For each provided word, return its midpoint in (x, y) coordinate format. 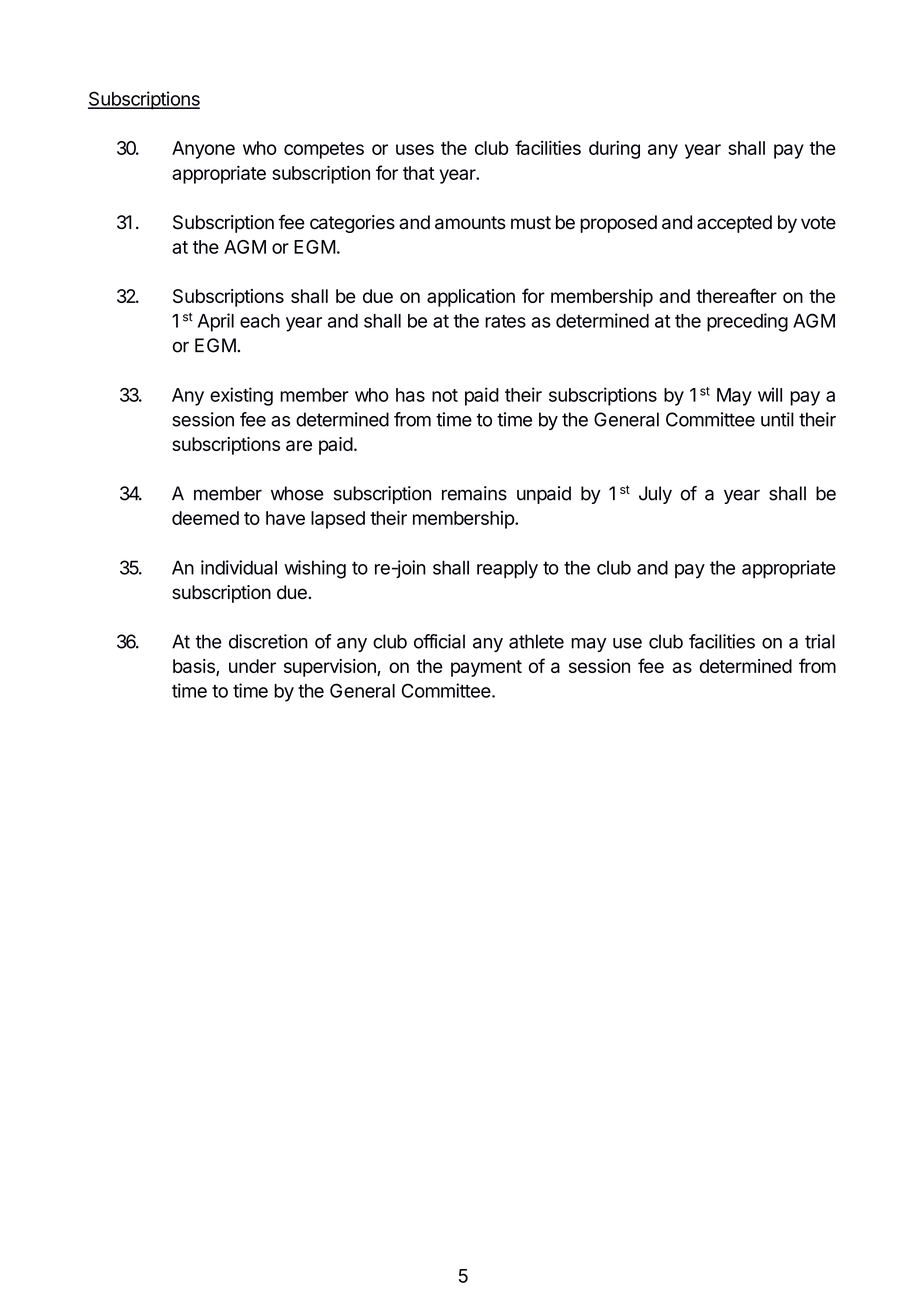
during (614, 149)
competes (324, 150)
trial (820, 641)
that (419, 173)
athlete (536, 641)
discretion (268, 641)
